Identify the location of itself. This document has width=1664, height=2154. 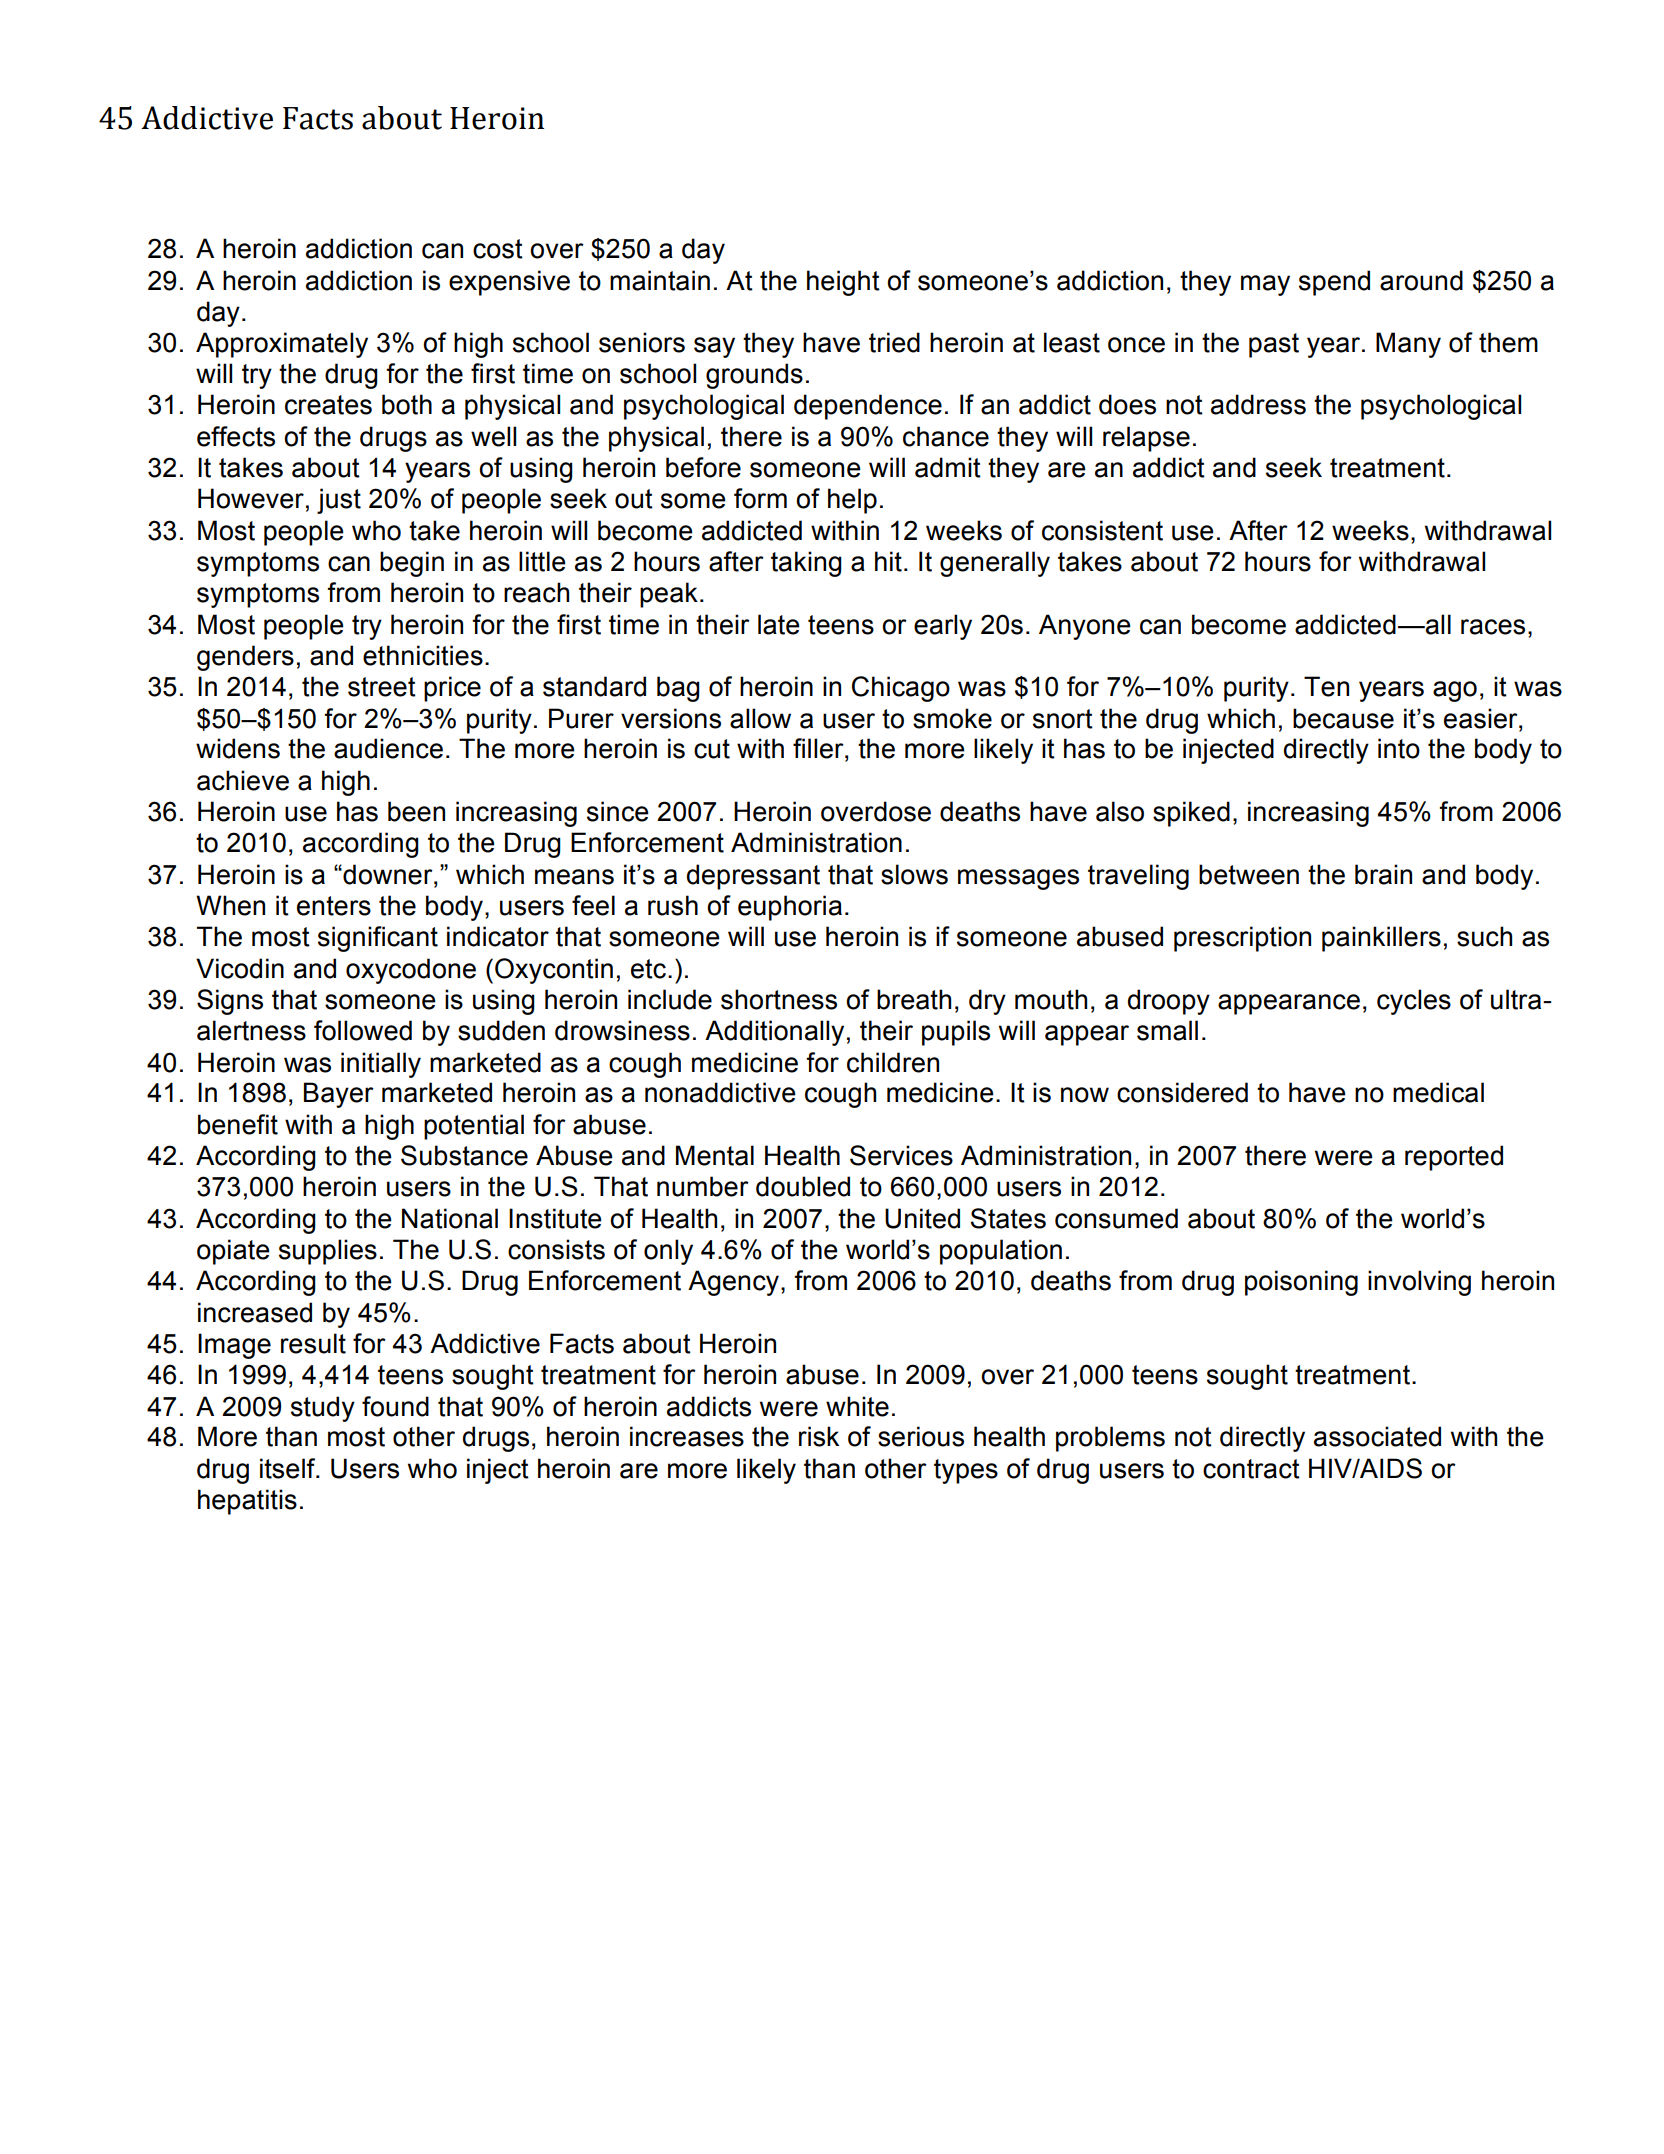
(289, 1468).
